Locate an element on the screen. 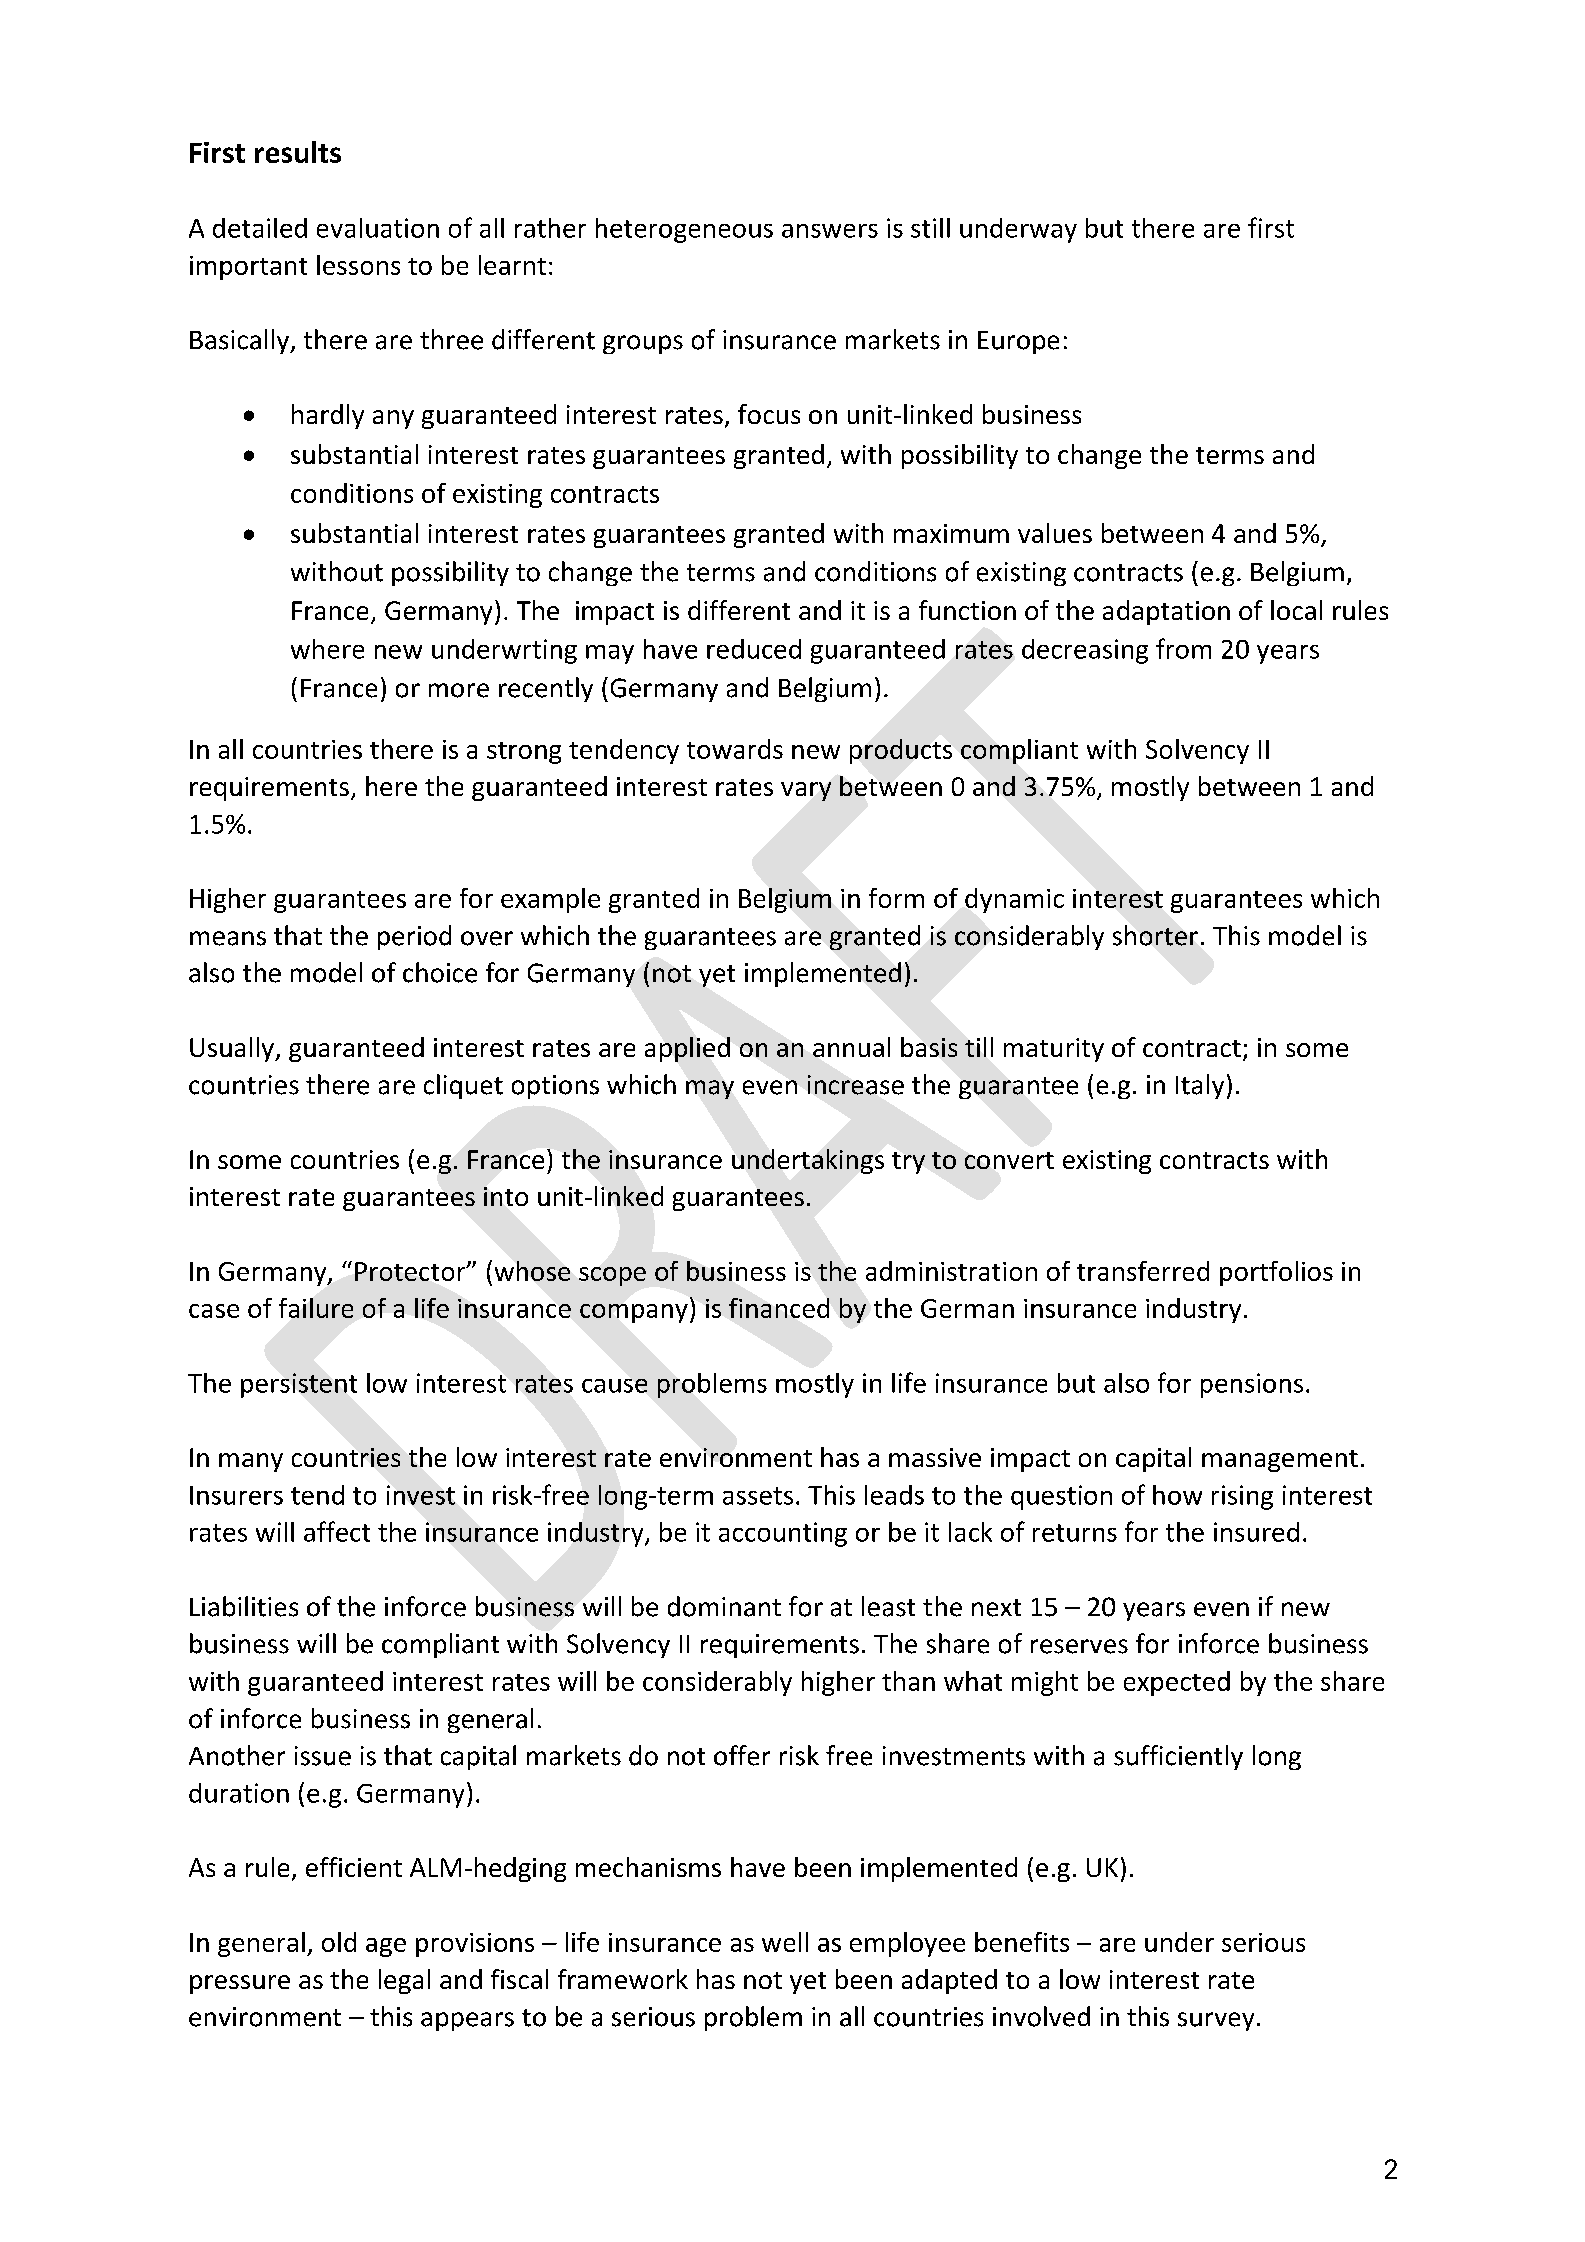 This screenshot has width=1585, height=2242. pensions is located at coordinates (1252, 1385).
